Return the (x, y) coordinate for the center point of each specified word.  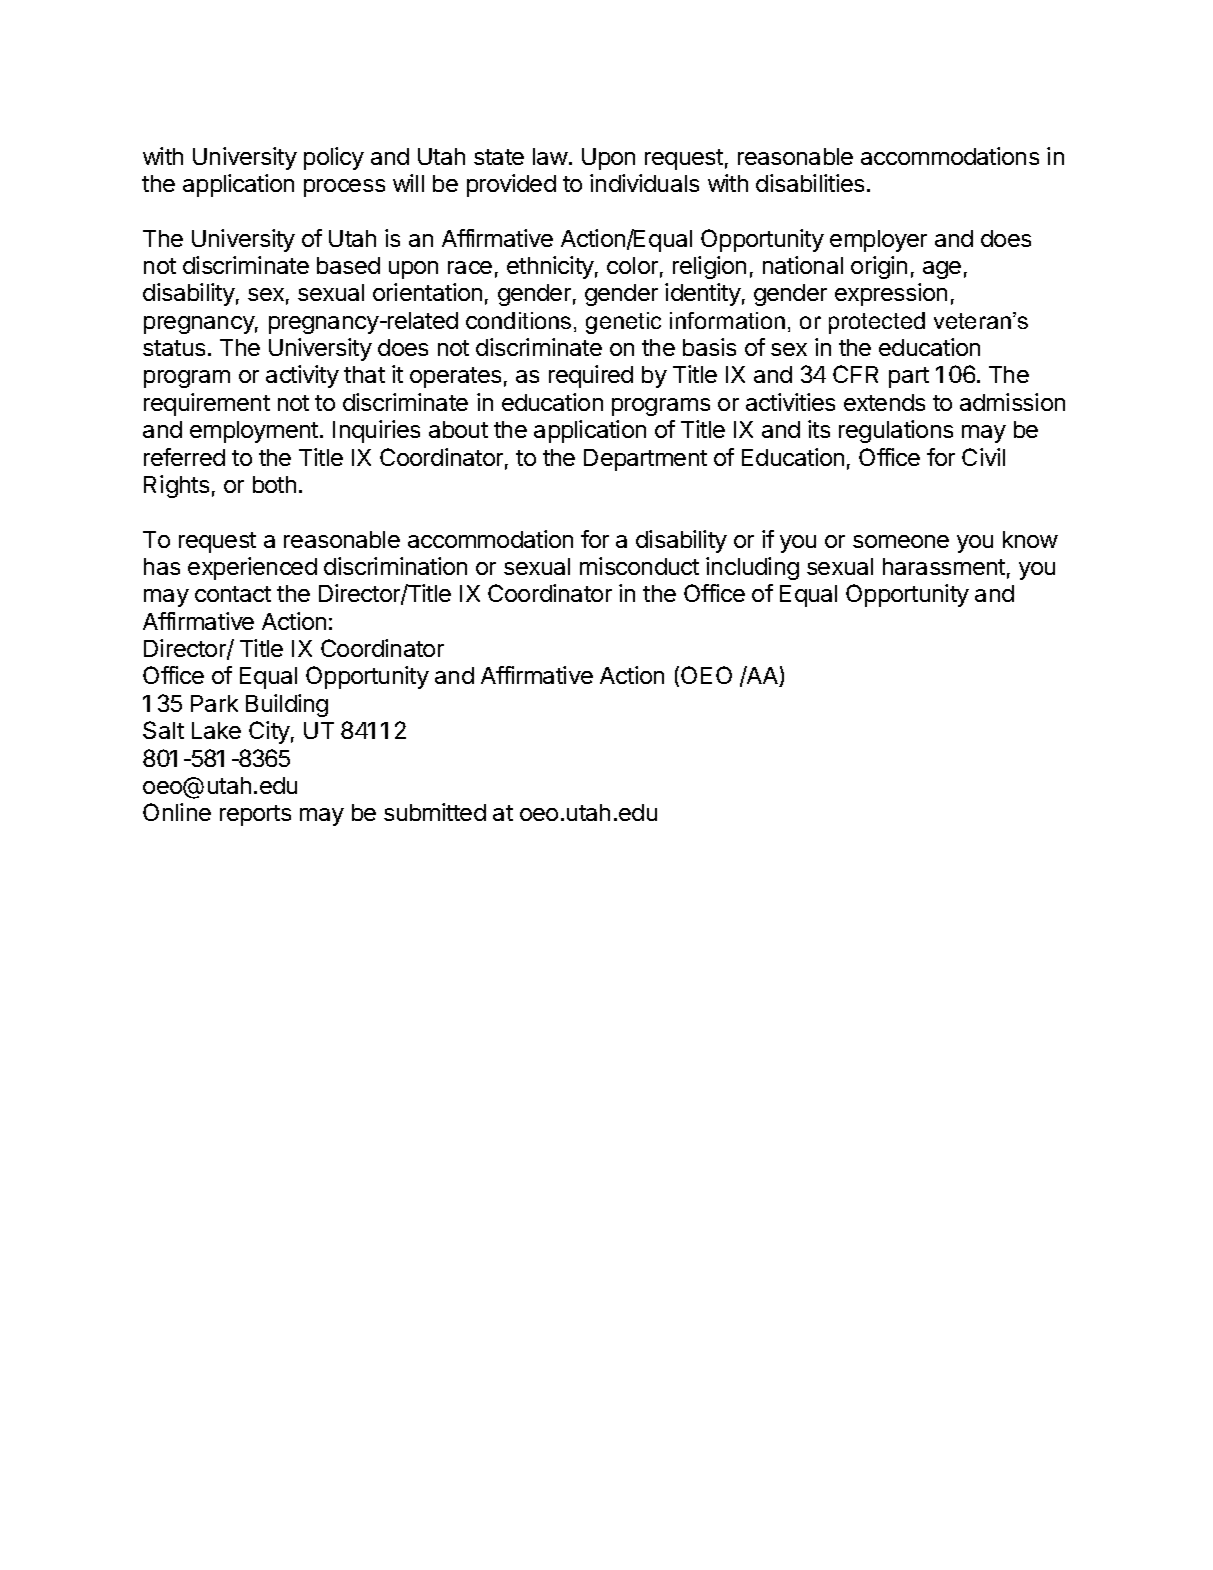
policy (334, 158)
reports (255, 815)
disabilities (810, 183)
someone (901, 541)
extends (884, 402)
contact (233, 594)
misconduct (639, 566)
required (591, 376)
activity (302, 376)
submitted (435, 812)
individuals (644, 183)
